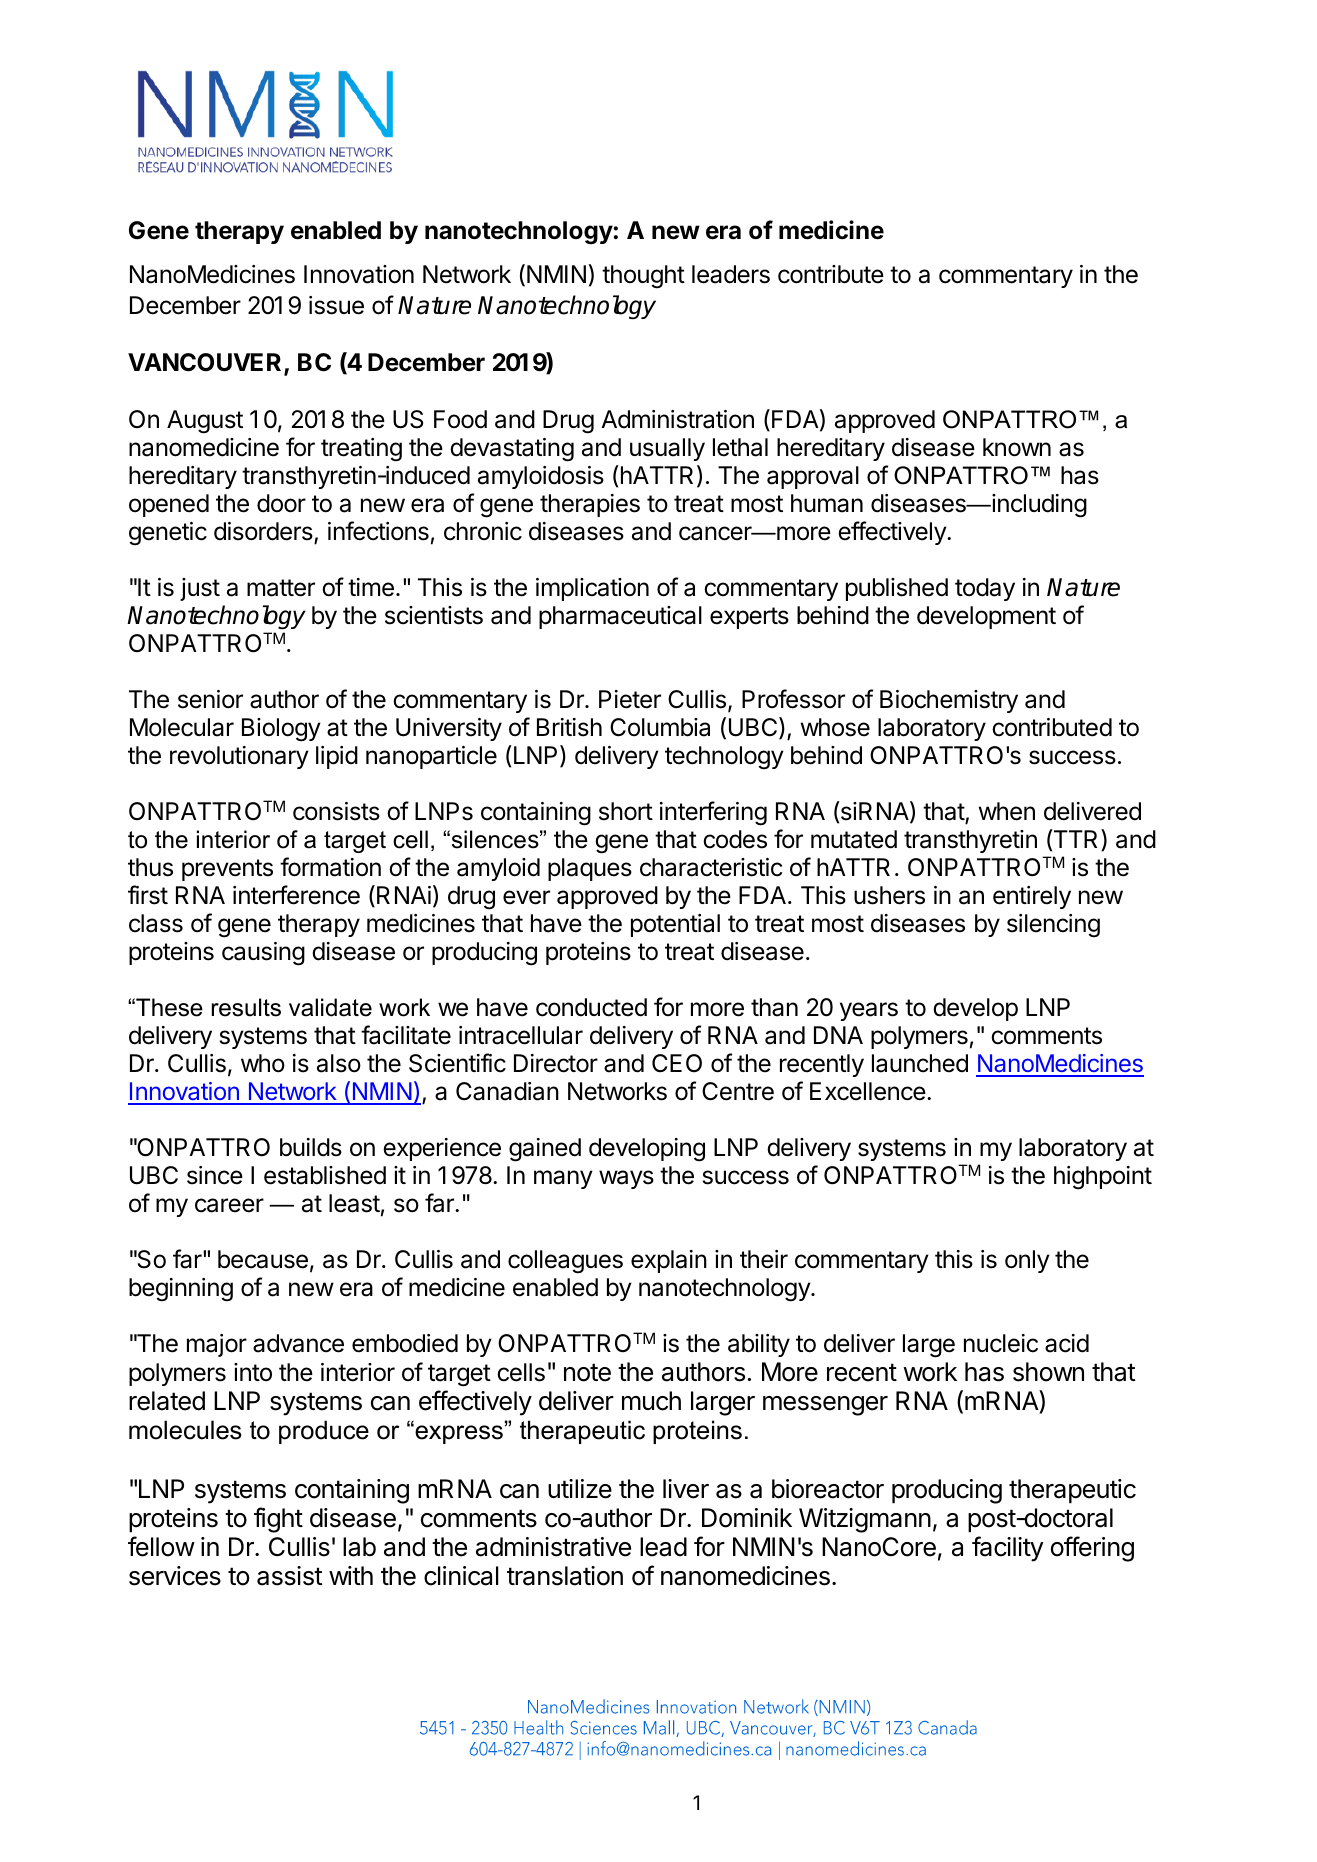 This screenshot has width=1317, height=1862. I want to click on pharmaceutical, so click(620, 617).
